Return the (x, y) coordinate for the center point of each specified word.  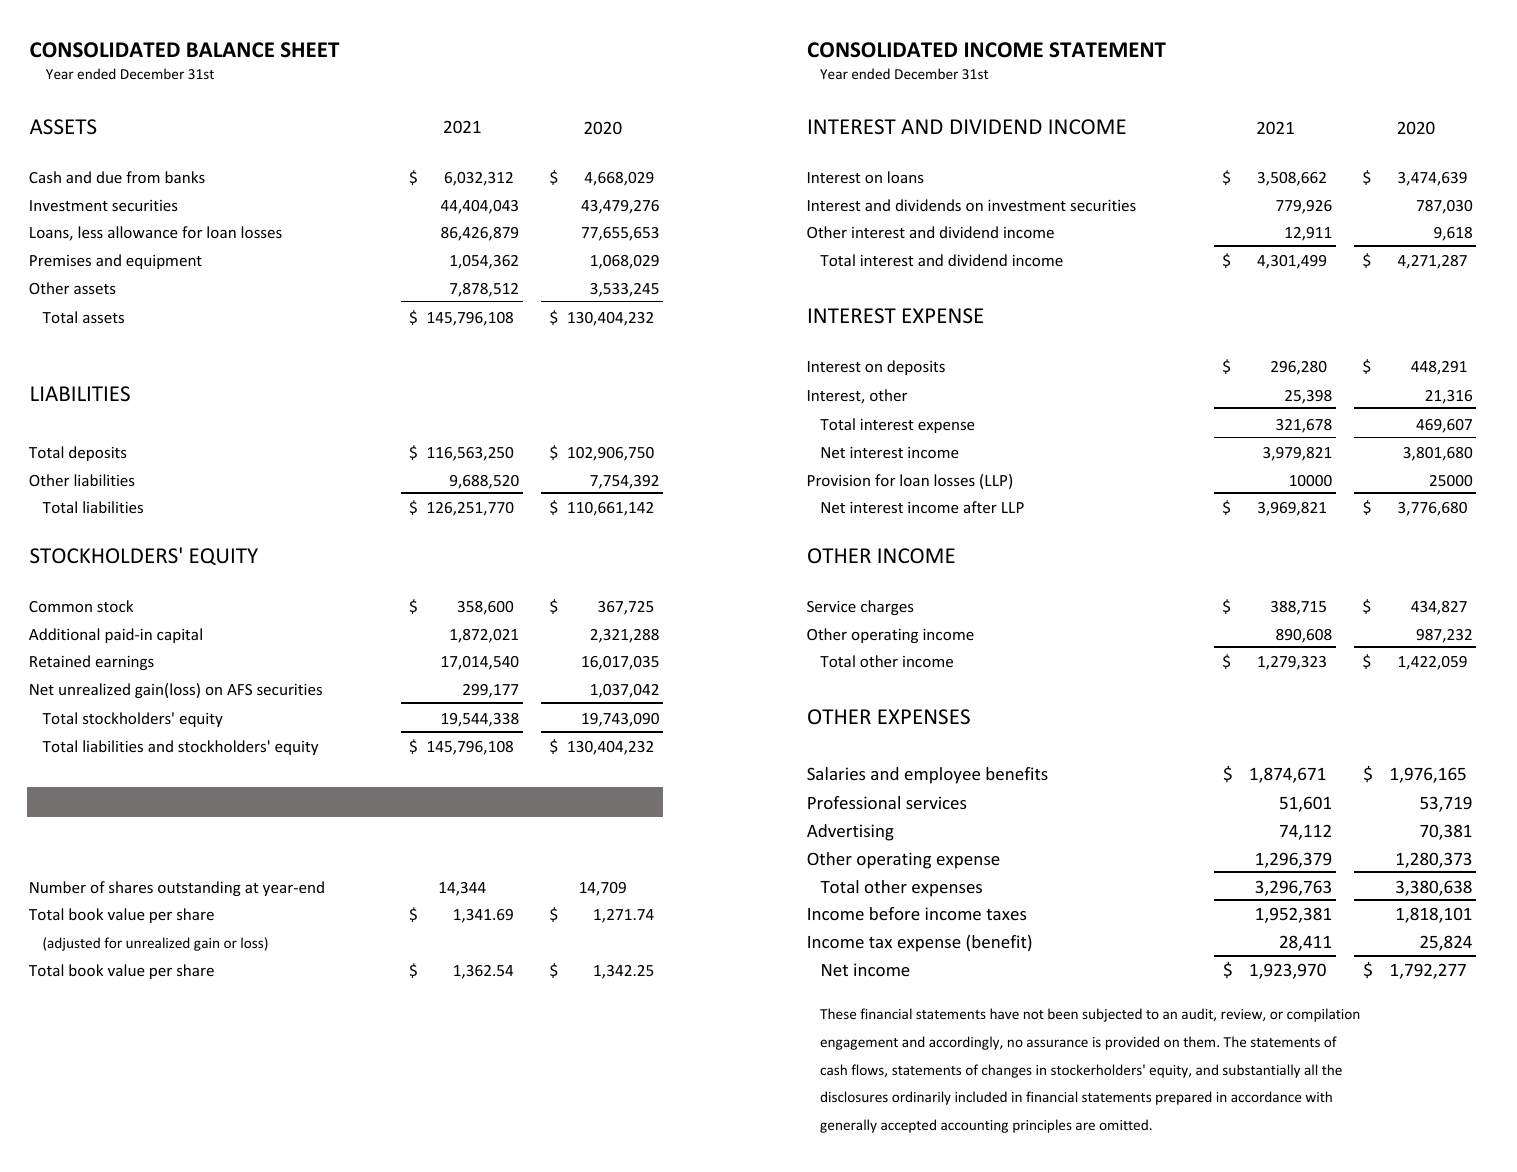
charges (887, 607)
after (980, 507)
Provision (839, 480)
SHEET (310, 50)
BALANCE (230, 50)
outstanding (199, 888)
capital (179, 635)
